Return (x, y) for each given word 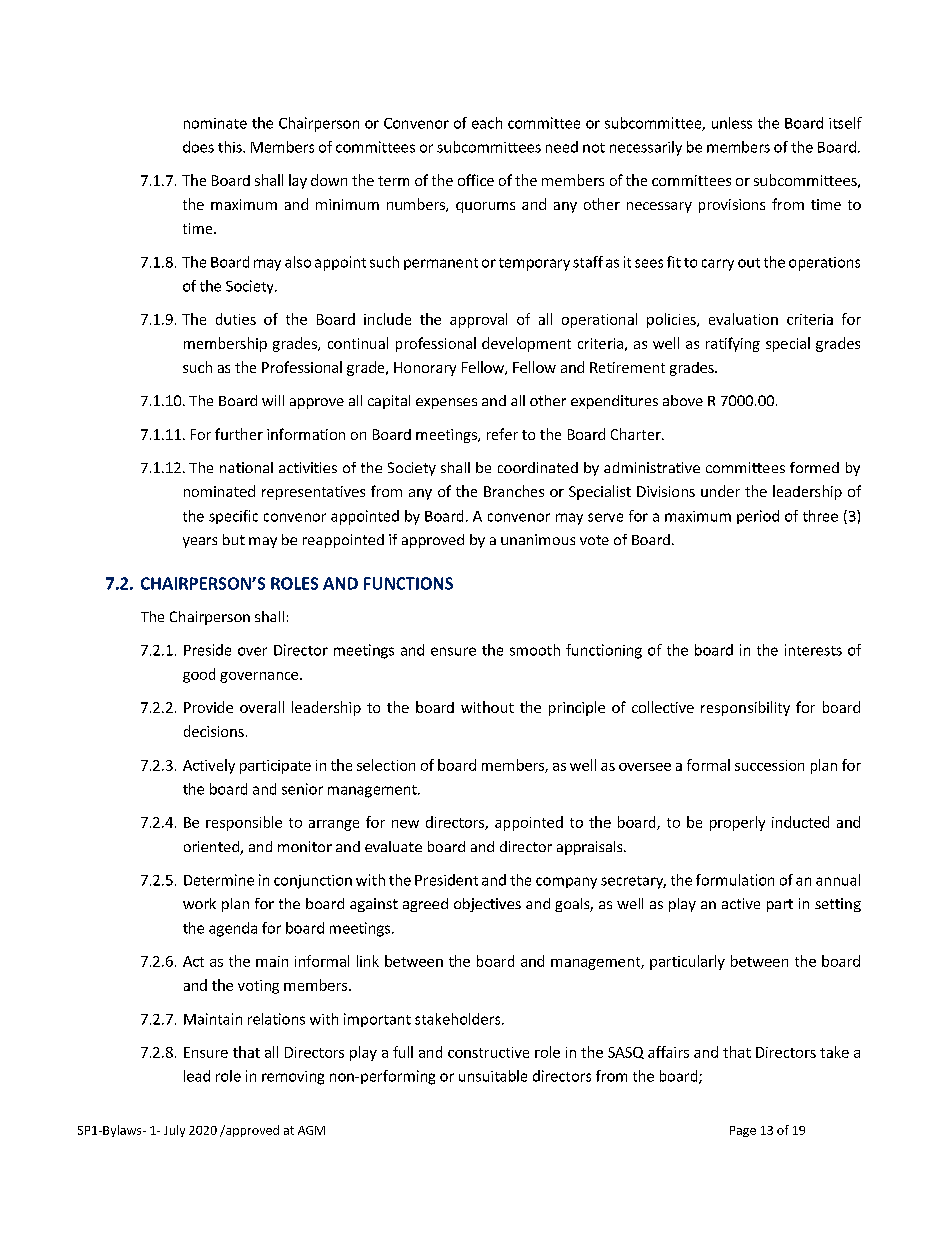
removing (293, 1078)
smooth (535, 650)
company (566, 883)
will (273, 400)
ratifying (733, 344)
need (562, 147)
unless (732, 123)
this (231, 147)
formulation (735, 880)
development (526, 344)
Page (743, 1131)
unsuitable (493, 1076)
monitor (305, 846)
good (199, 675)
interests (813, 650)
